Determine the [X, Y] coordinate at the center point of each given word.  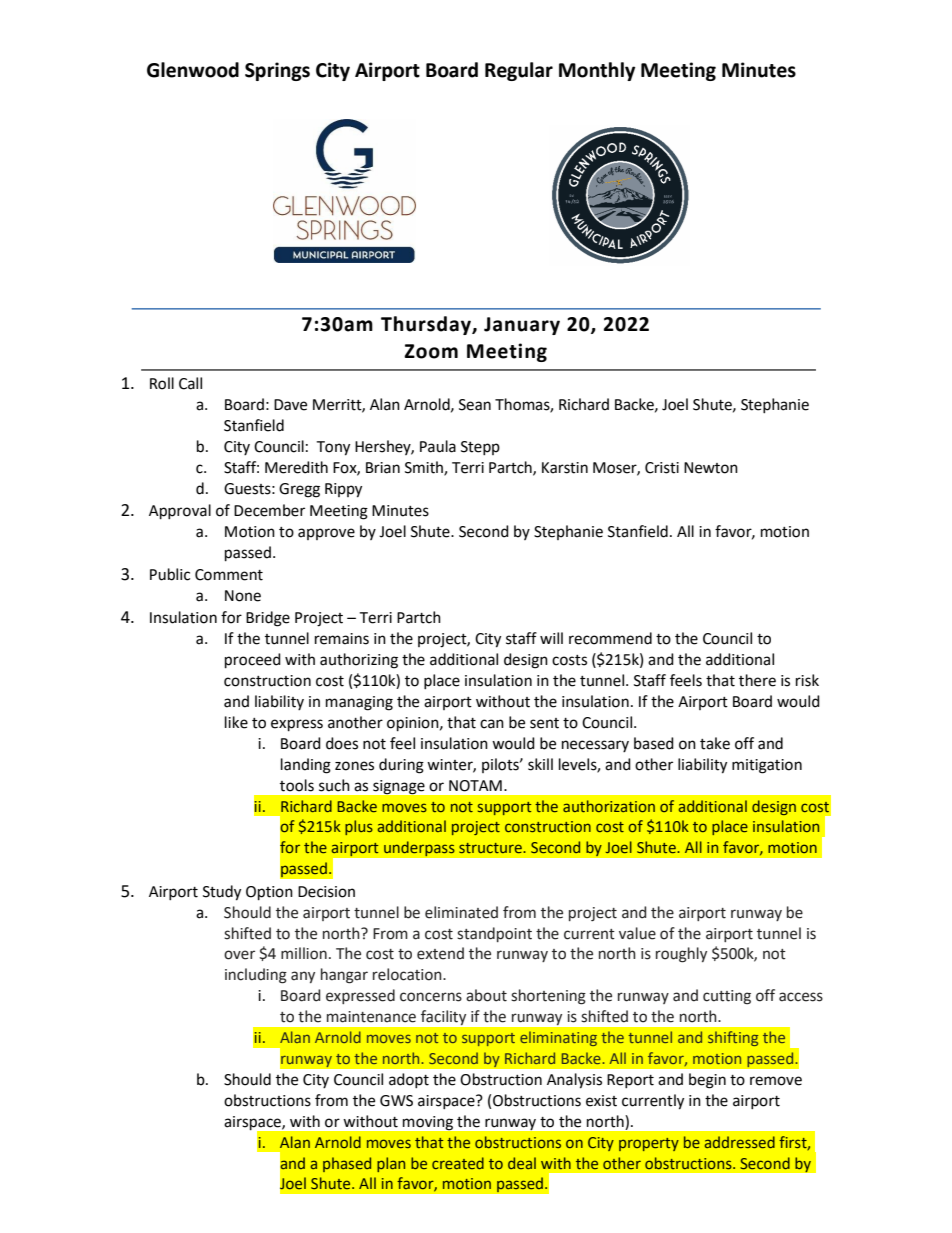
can [492, 724]
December [269, 510]
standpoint [494, 934]
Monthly [597, 71]
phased [347, 1164]
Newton [711, 468]
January [522, 326]
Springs [277, 71]
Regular [519, 71]
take [715, 743]
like [236, 722]
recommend [610, 638]
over [239, 955]
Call [190, 383]
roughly [681, 955]
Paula [438, 446]
